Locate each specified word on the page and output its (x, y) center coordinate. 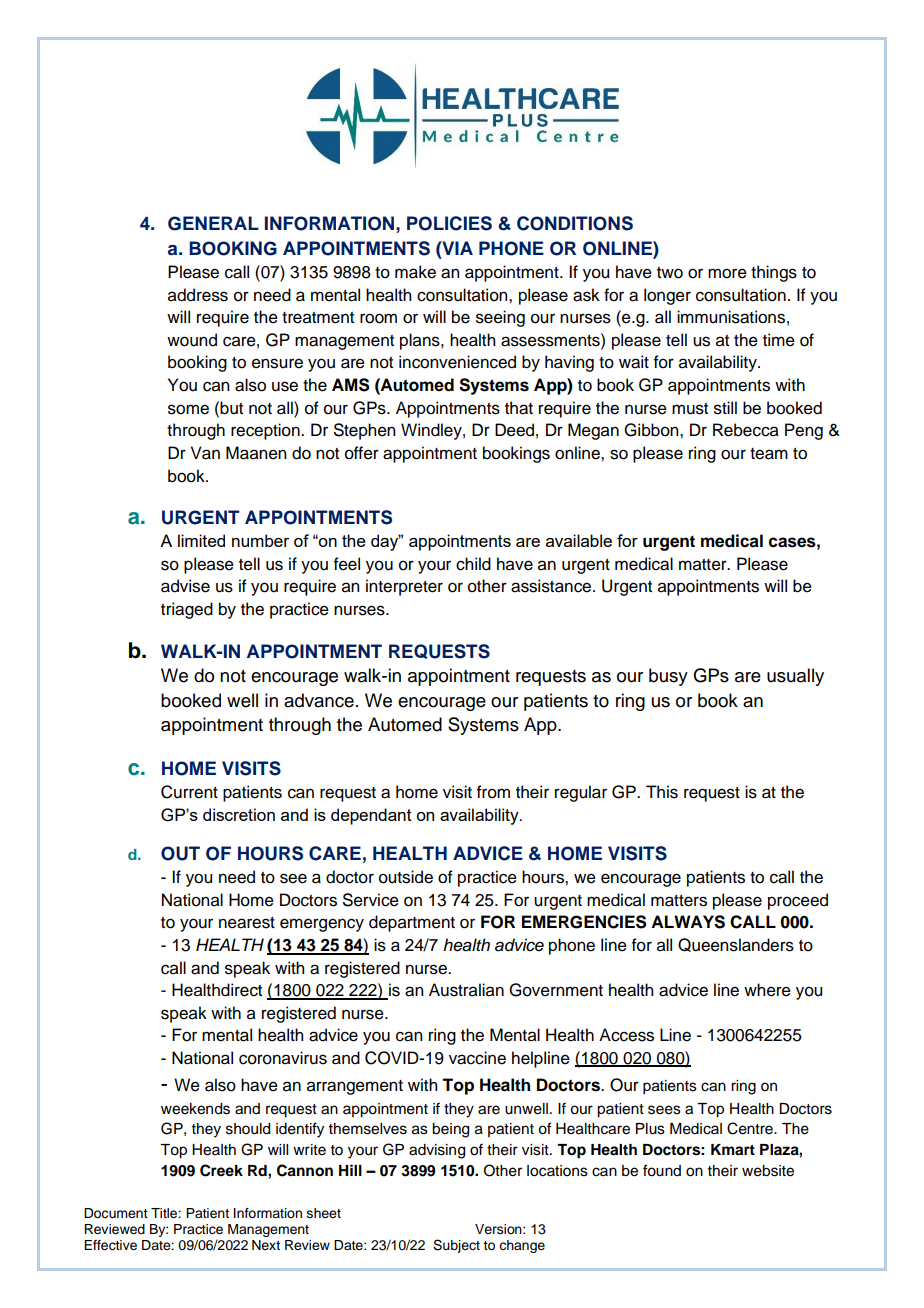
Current (189, 792)
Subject (456, 1246)
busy (668, 677)
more (727, 273)
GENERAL (213, 223)
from (493, 792)
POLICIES (449, 223)
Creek (221, 1170)
